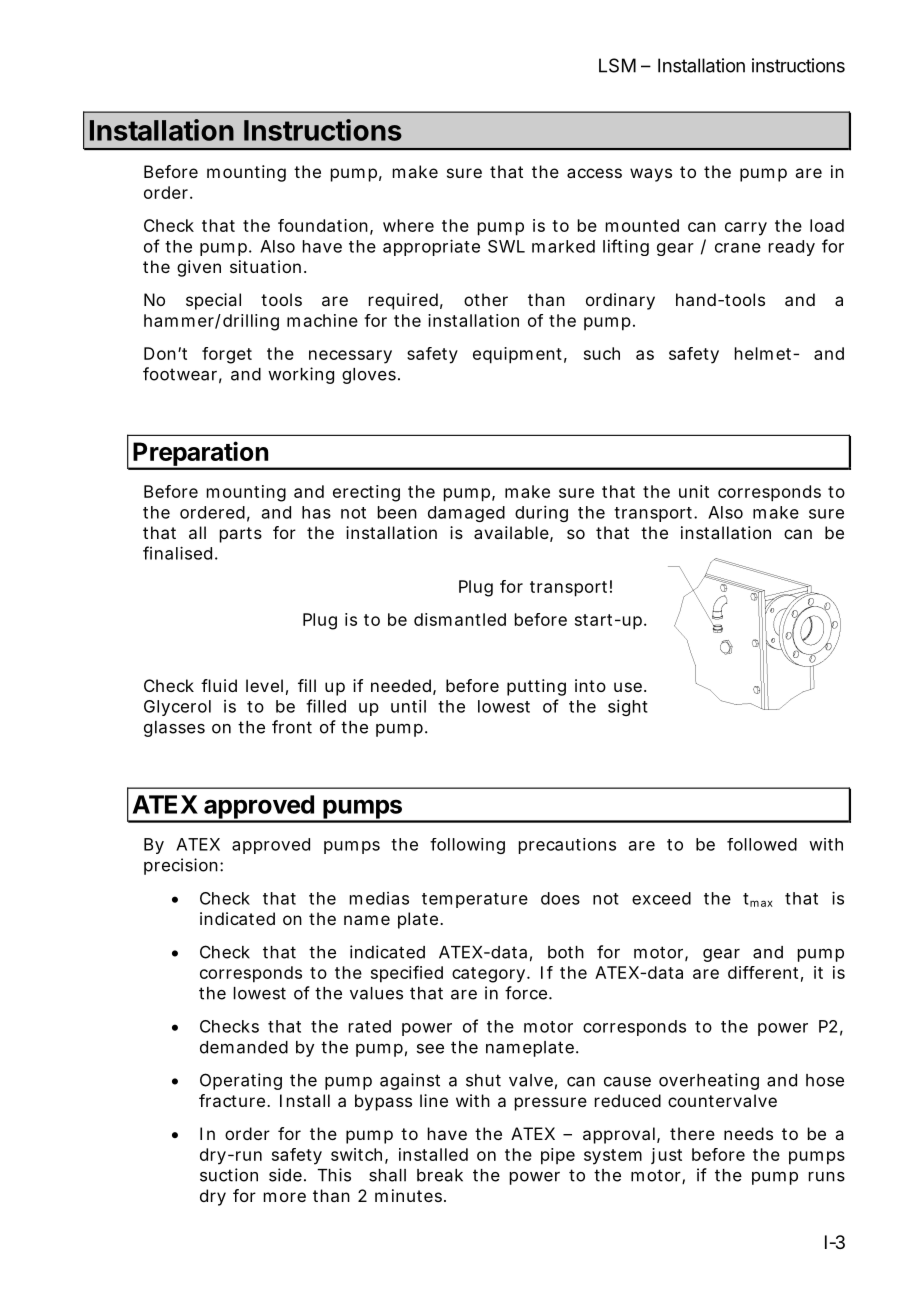  Describe the element at coordinates (467, 846) in the screenshot. I see `following` at that location.
